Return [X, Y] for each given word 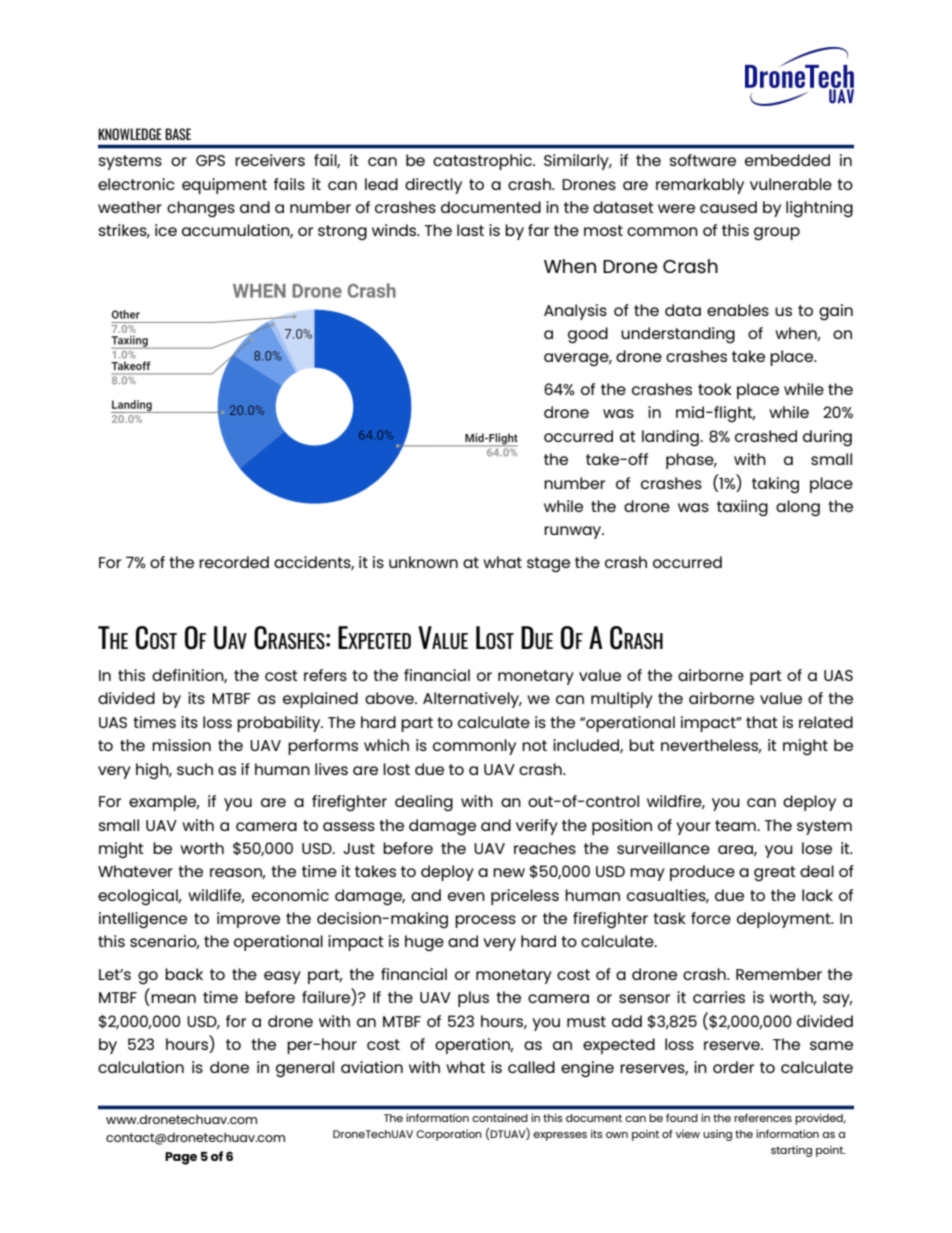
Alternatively [472, 700]
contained [500, 1118]
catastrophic [483, 162]
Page [181, 1158]
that [762, 722]
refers [325, 675]
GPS [210, 160]
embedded [787, 160]
